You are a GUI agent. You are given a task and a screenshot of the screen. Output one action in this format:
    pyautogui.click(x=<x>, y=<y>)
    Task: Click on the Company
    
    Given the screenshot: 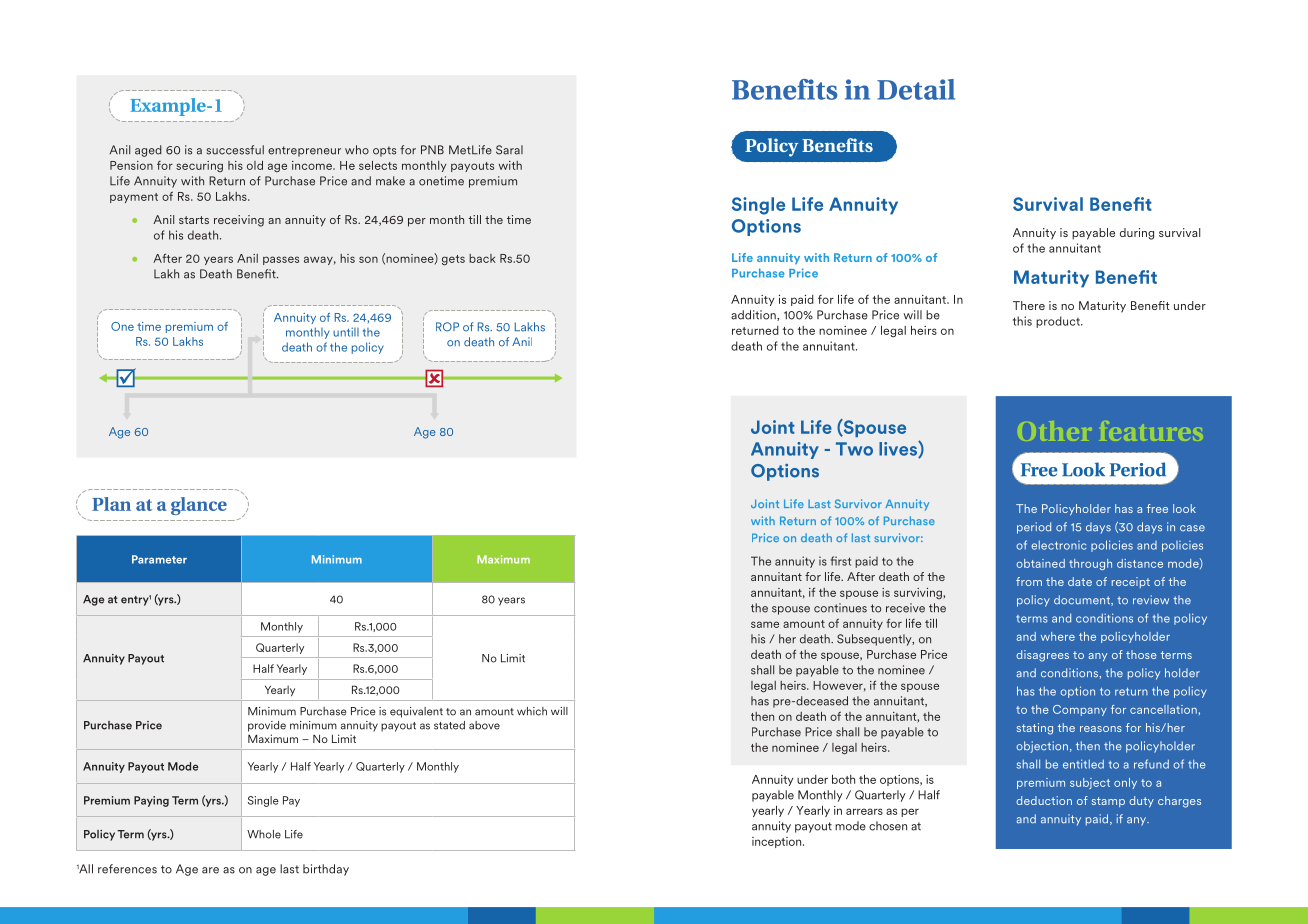 What is the action you would take?
    pyautogui.click(x=1080, y=710)
